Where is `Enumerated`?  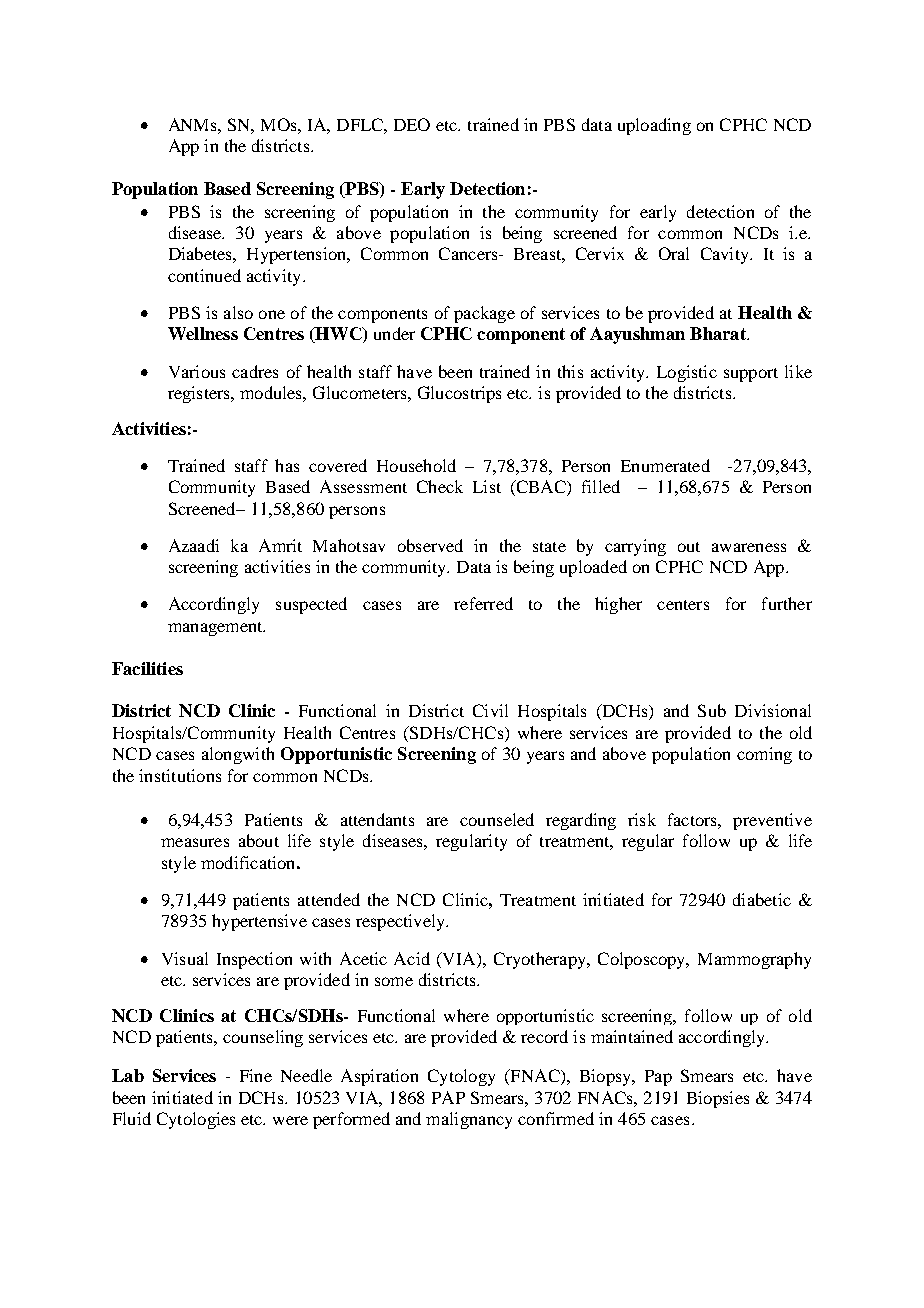 Enumerated is located at coordinates (665, 465).
